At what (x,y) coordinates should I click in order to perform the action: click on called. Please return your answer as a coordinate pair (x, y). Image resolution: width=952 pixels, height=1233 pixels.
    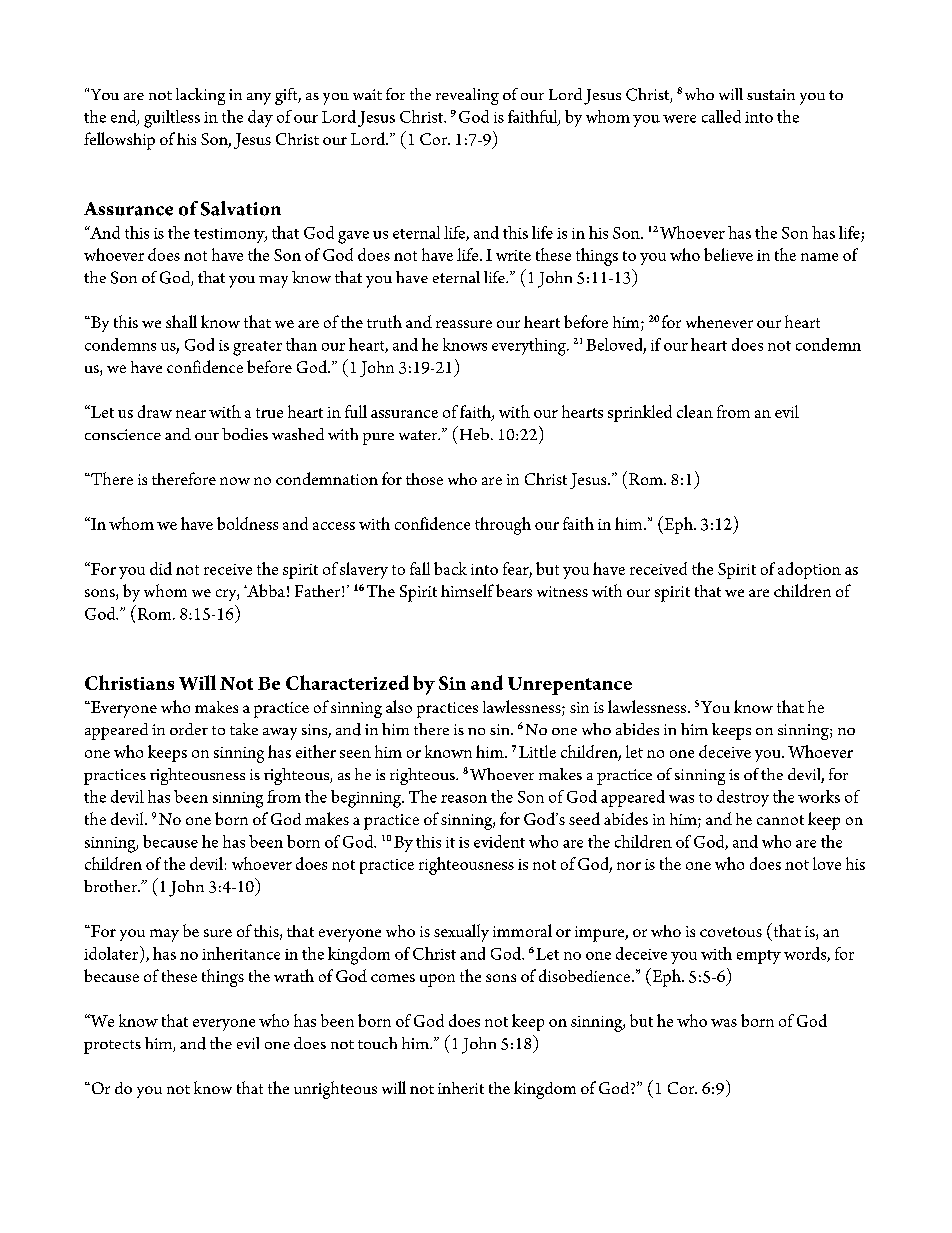
    Looking at the image, I should click on (721, 116).
